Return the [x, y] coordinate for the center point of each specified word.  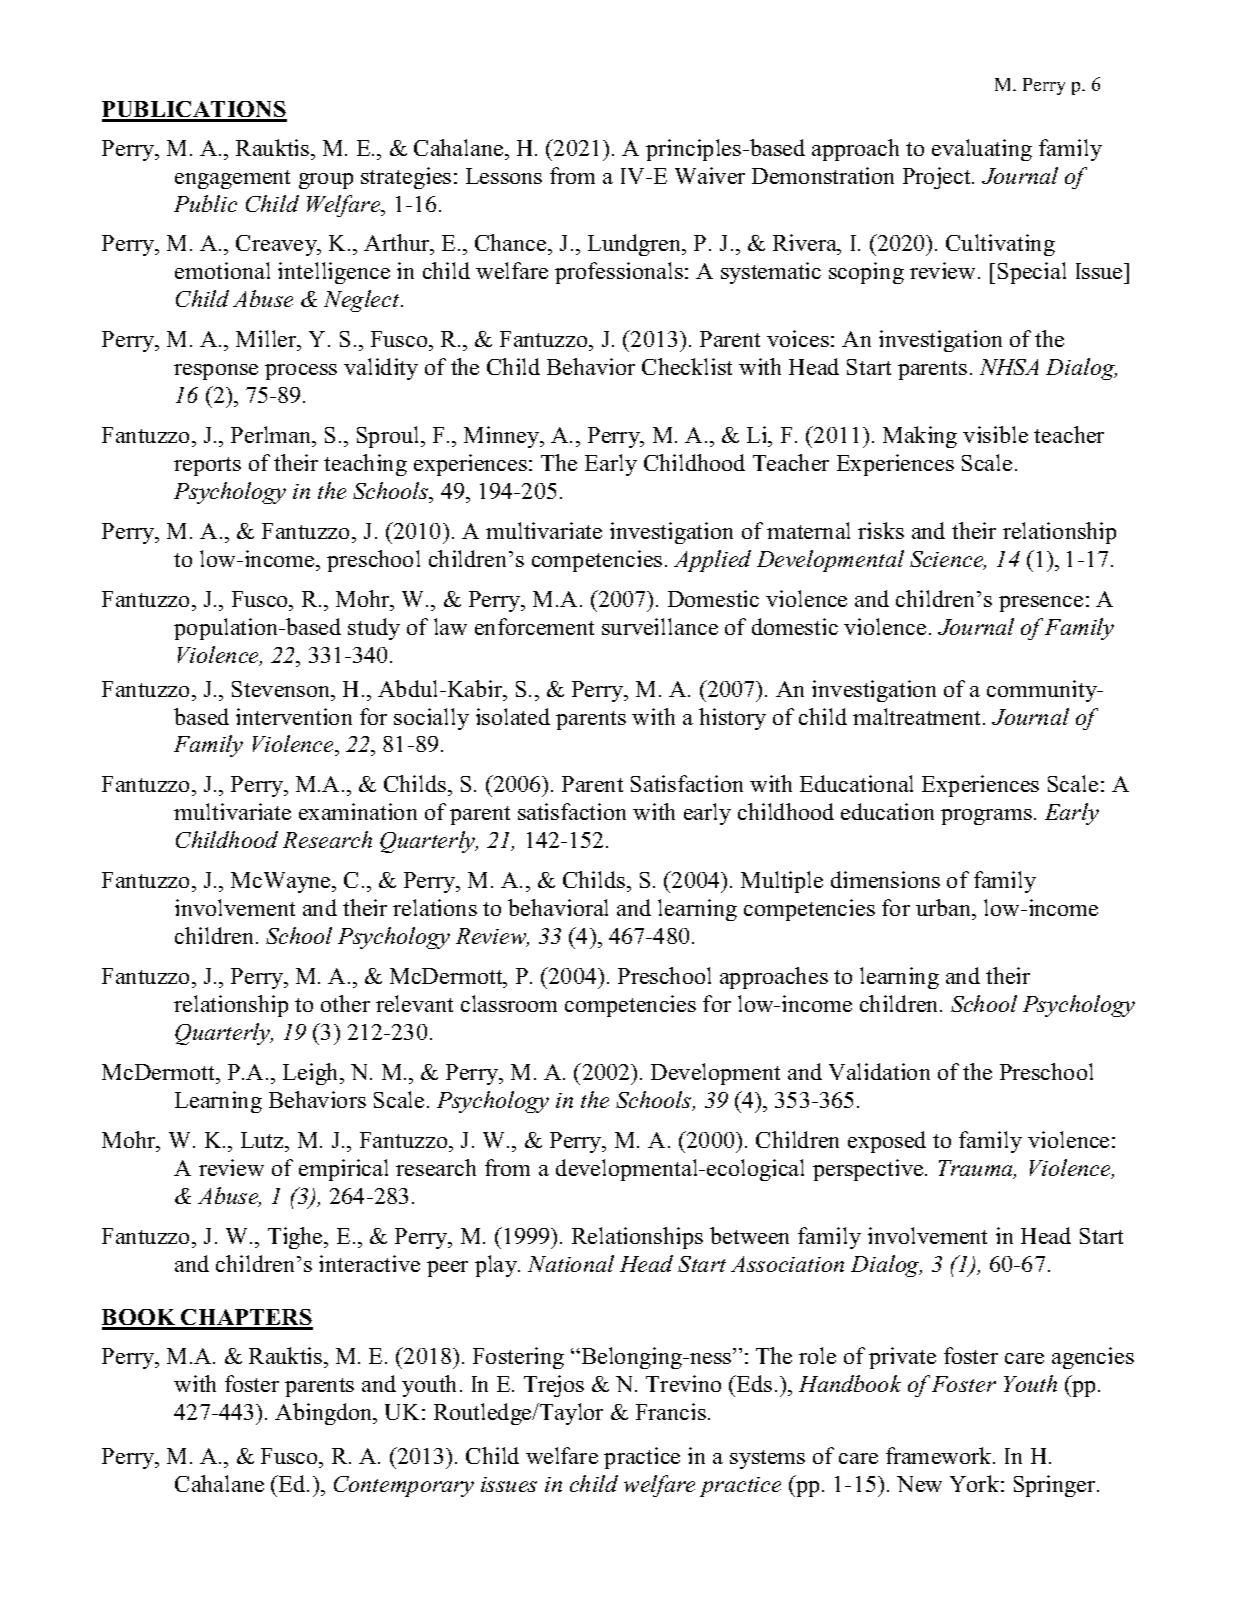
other [345, 1003]
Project [938, 178]
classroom [509, 1003]
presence [1041, 604]
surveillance [660, 626]
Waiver [710, 175]
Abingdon [325, 1414]
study [374, 629]
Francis [671, 1411]
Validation [879, 1071]
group [326, 181]
